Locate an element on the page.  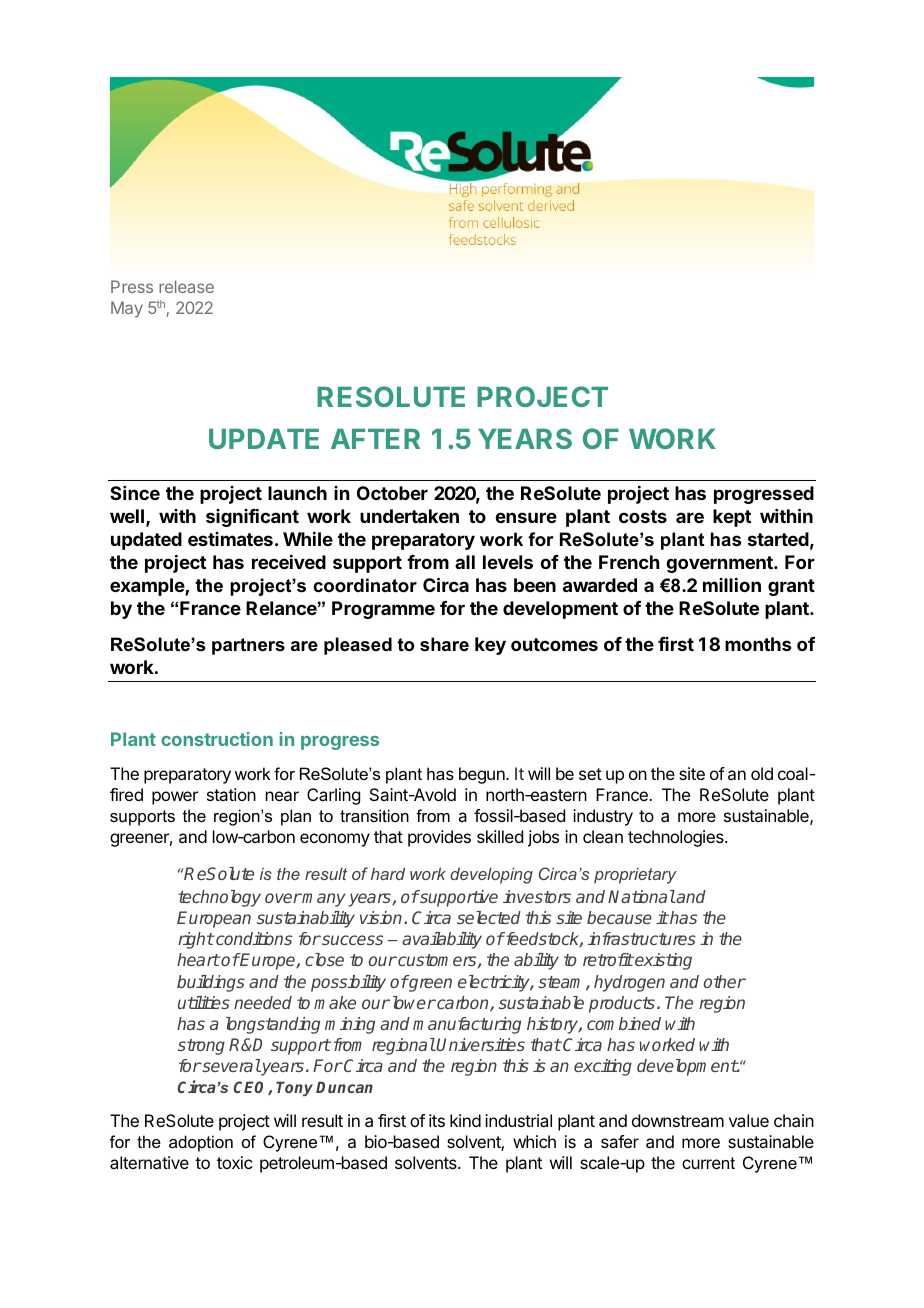
release is located at coordinates (186, 286).
